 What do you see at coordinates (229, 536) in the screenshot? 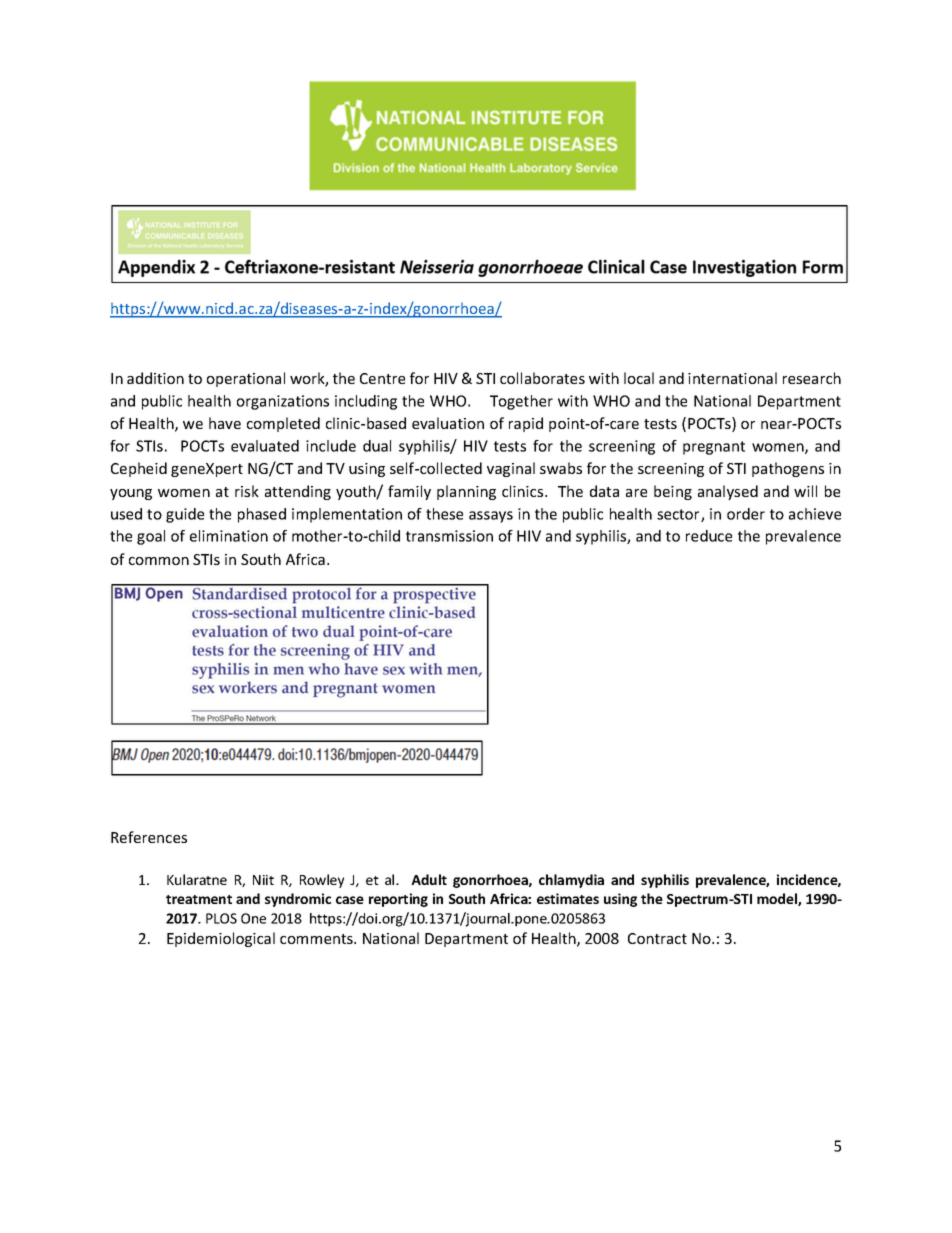
I see `elimination` at bounding box center [229, 536].
